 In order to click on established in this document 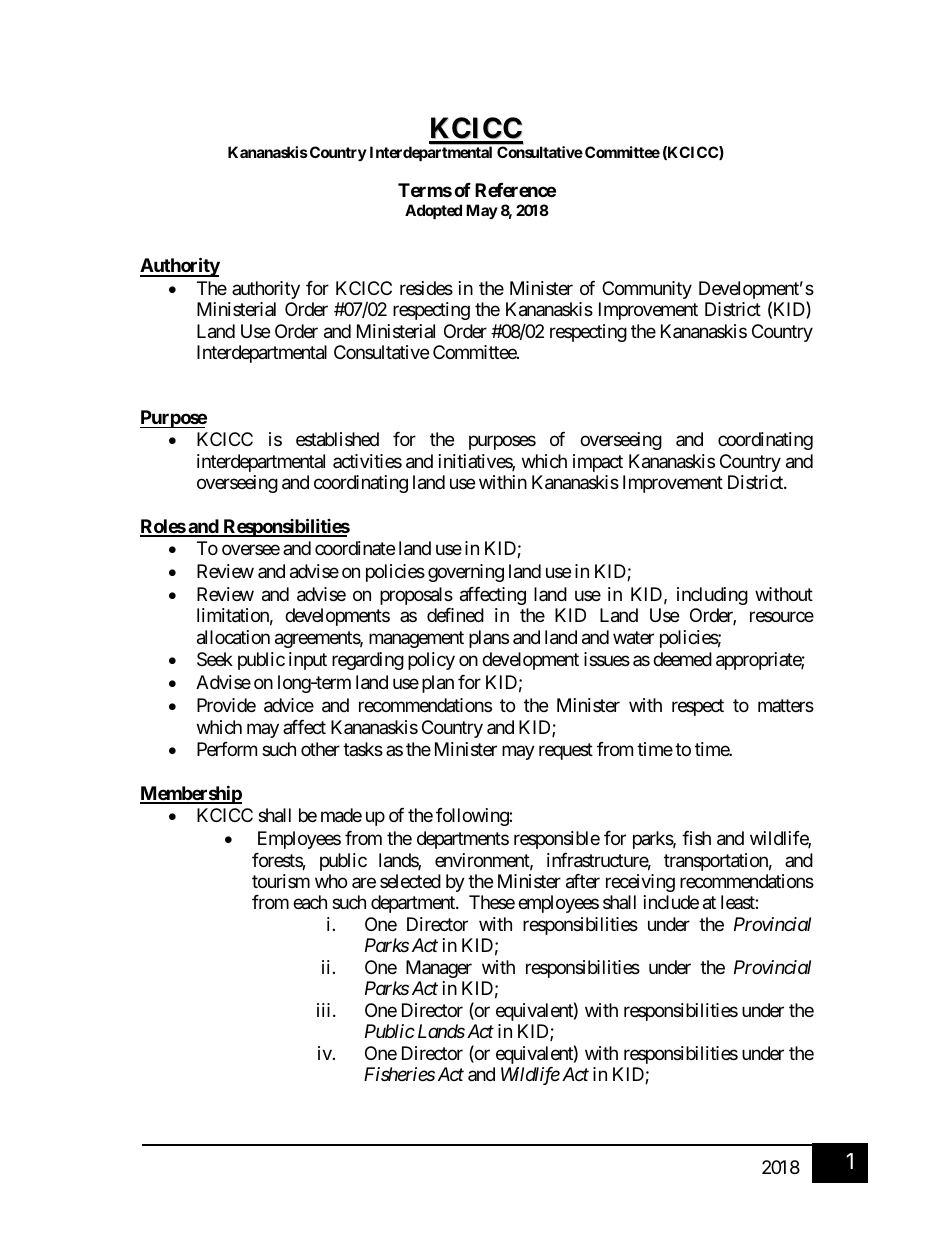, I will do `click(337, 439)`.
